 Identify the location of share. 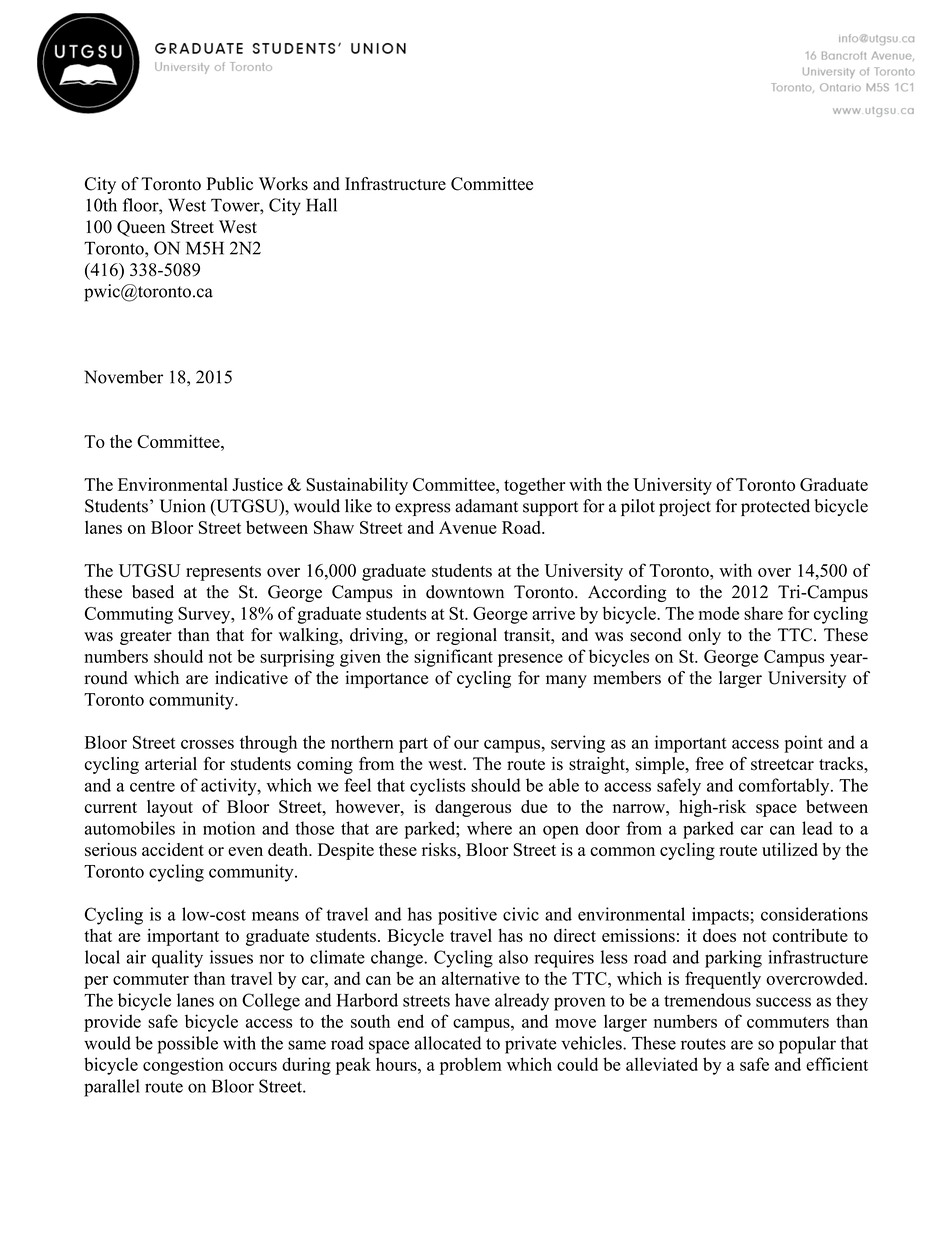
(763, 613).
